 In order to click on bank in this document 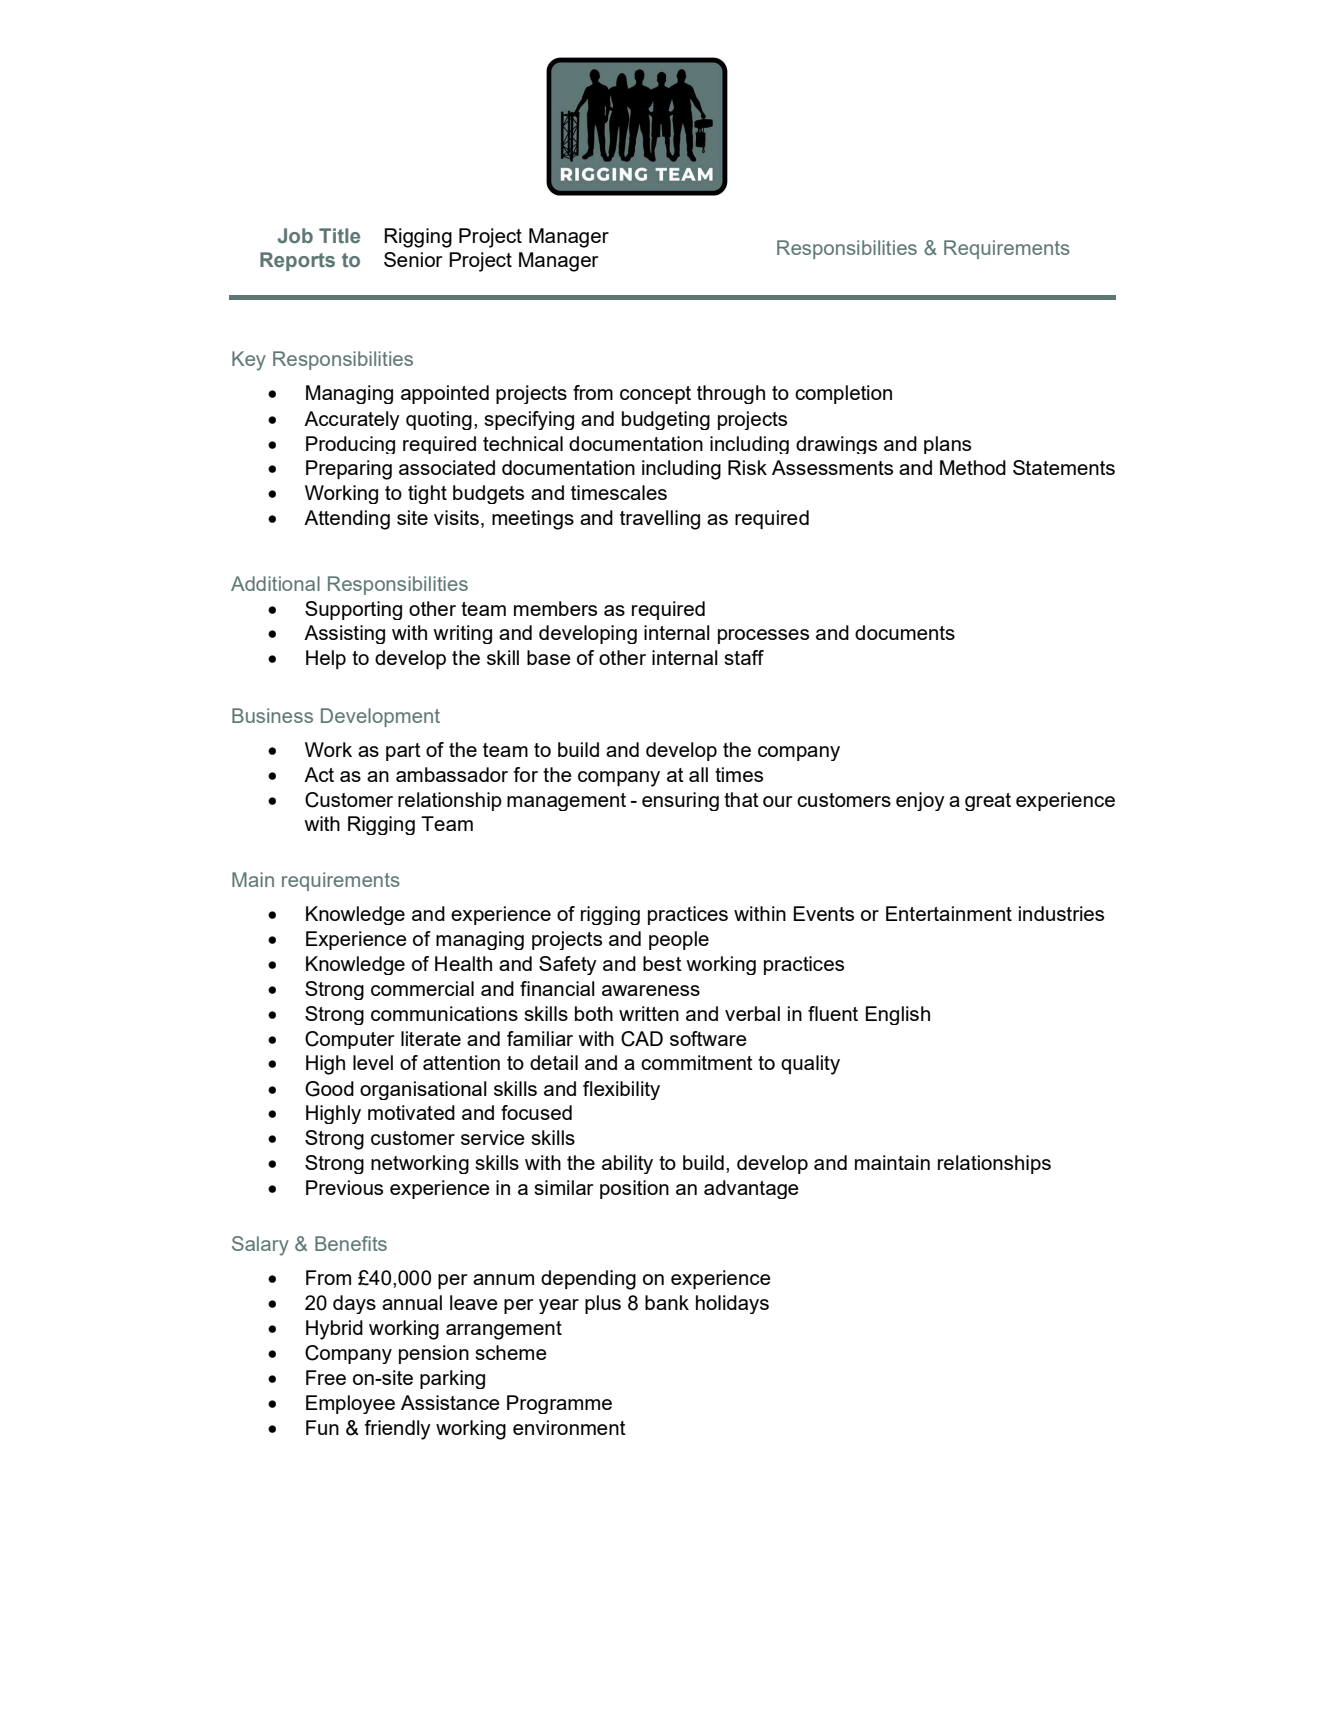, I will do `click(667, 1302)`.
